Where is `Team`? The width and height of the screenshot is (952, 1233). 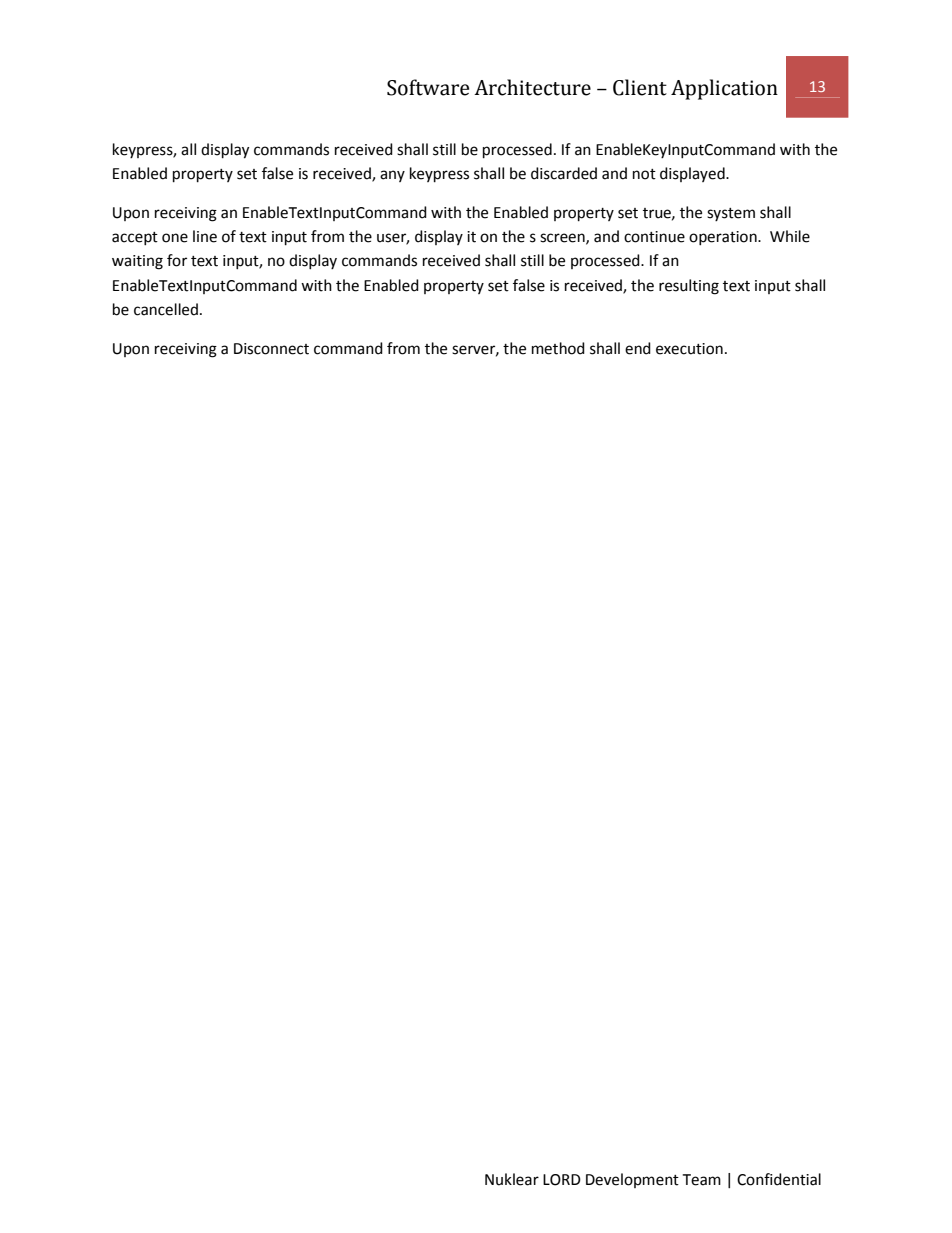 Team is located at coordinates (701, 1180).
